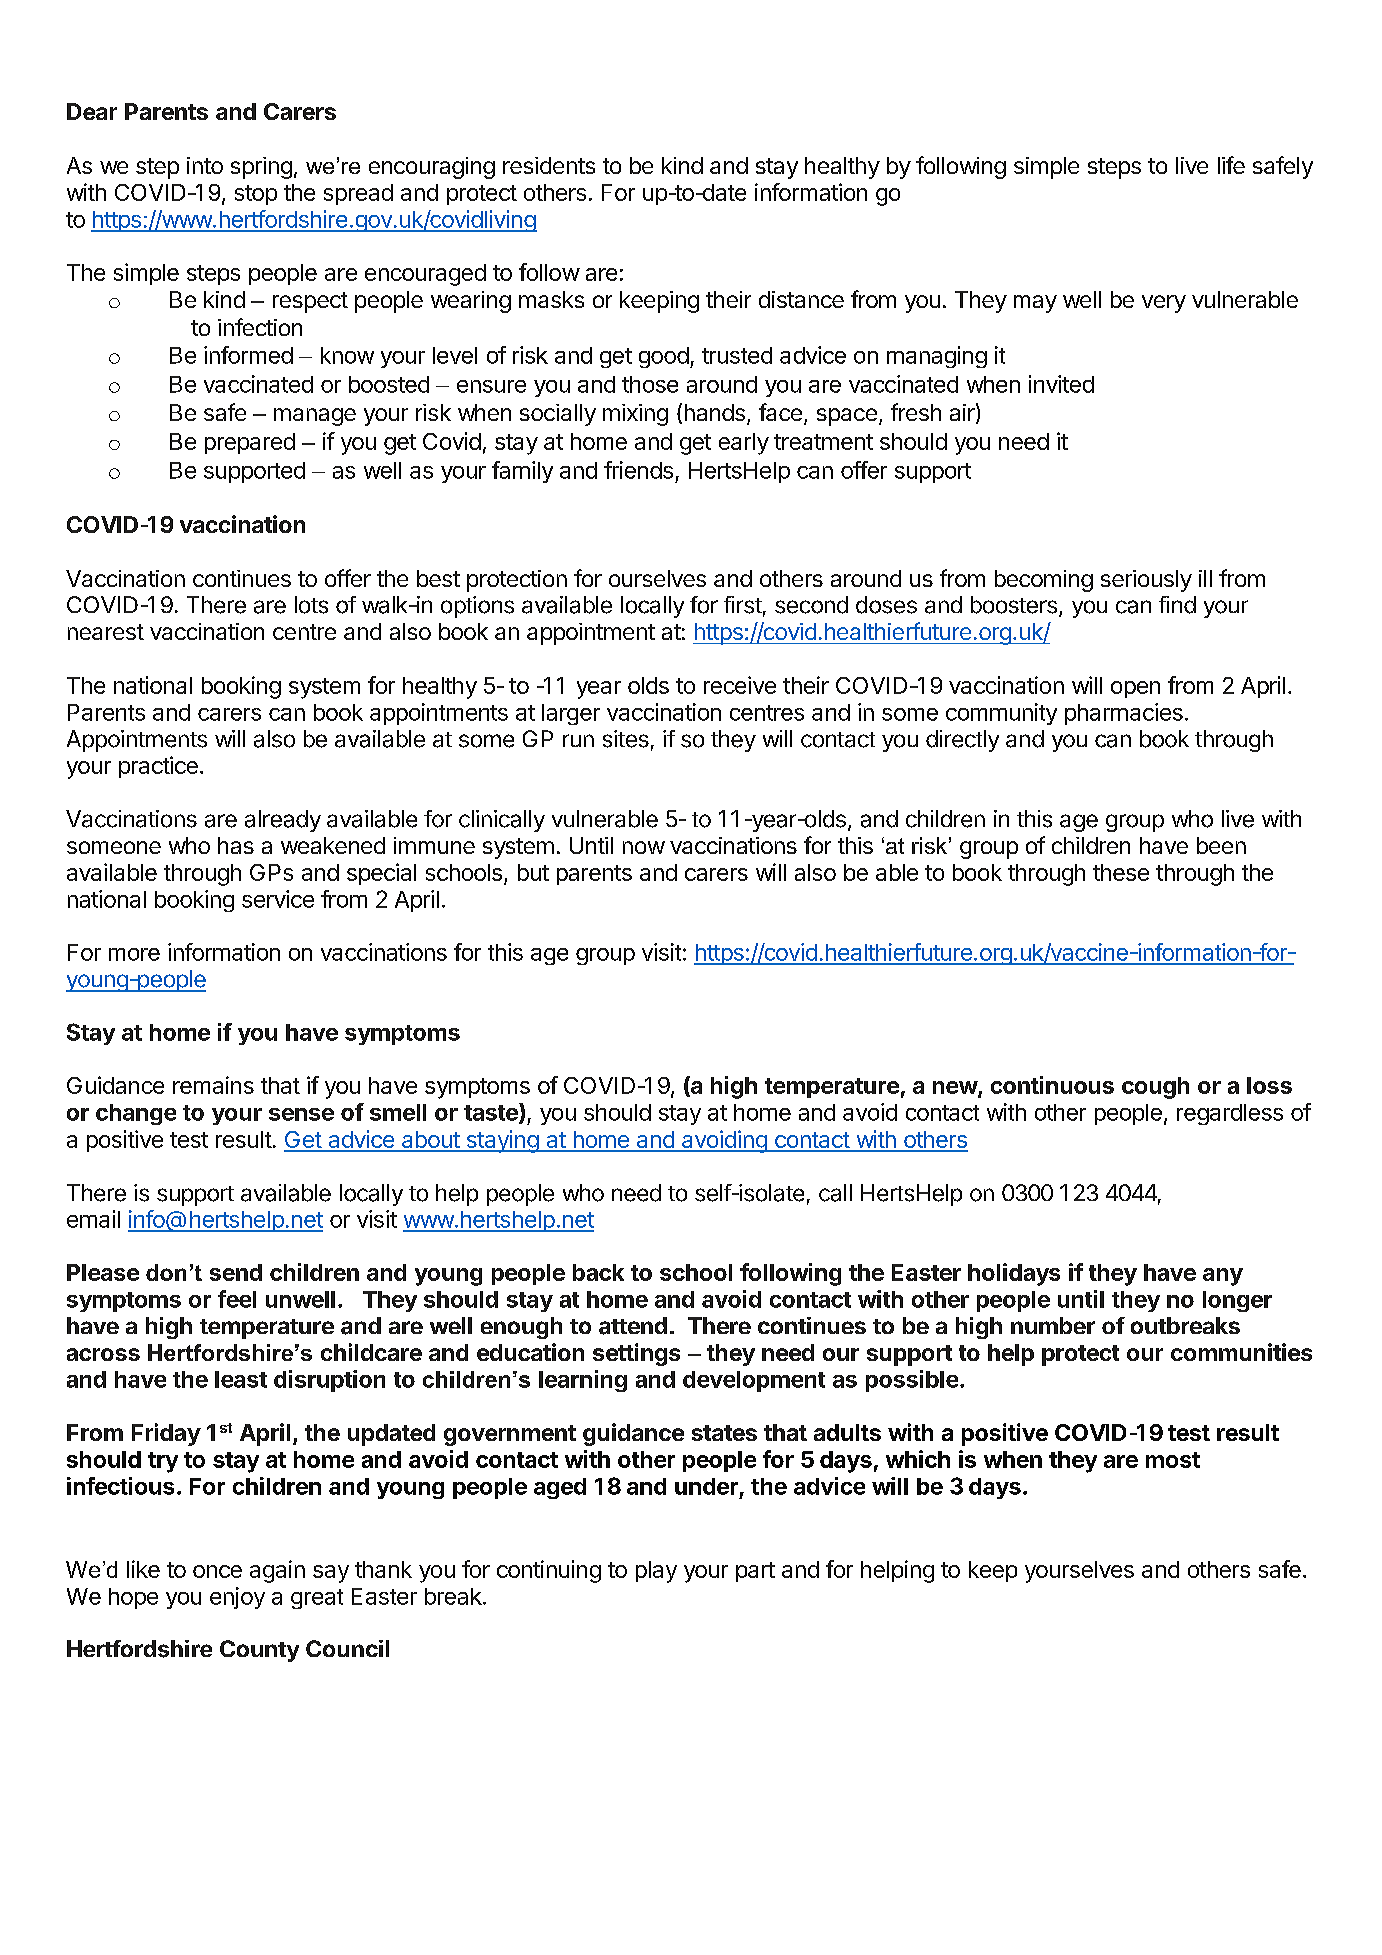 Image resolution: width=1382 pixels, height=1955 pixels. I want to click on enjoy, so click(237, 1598).
